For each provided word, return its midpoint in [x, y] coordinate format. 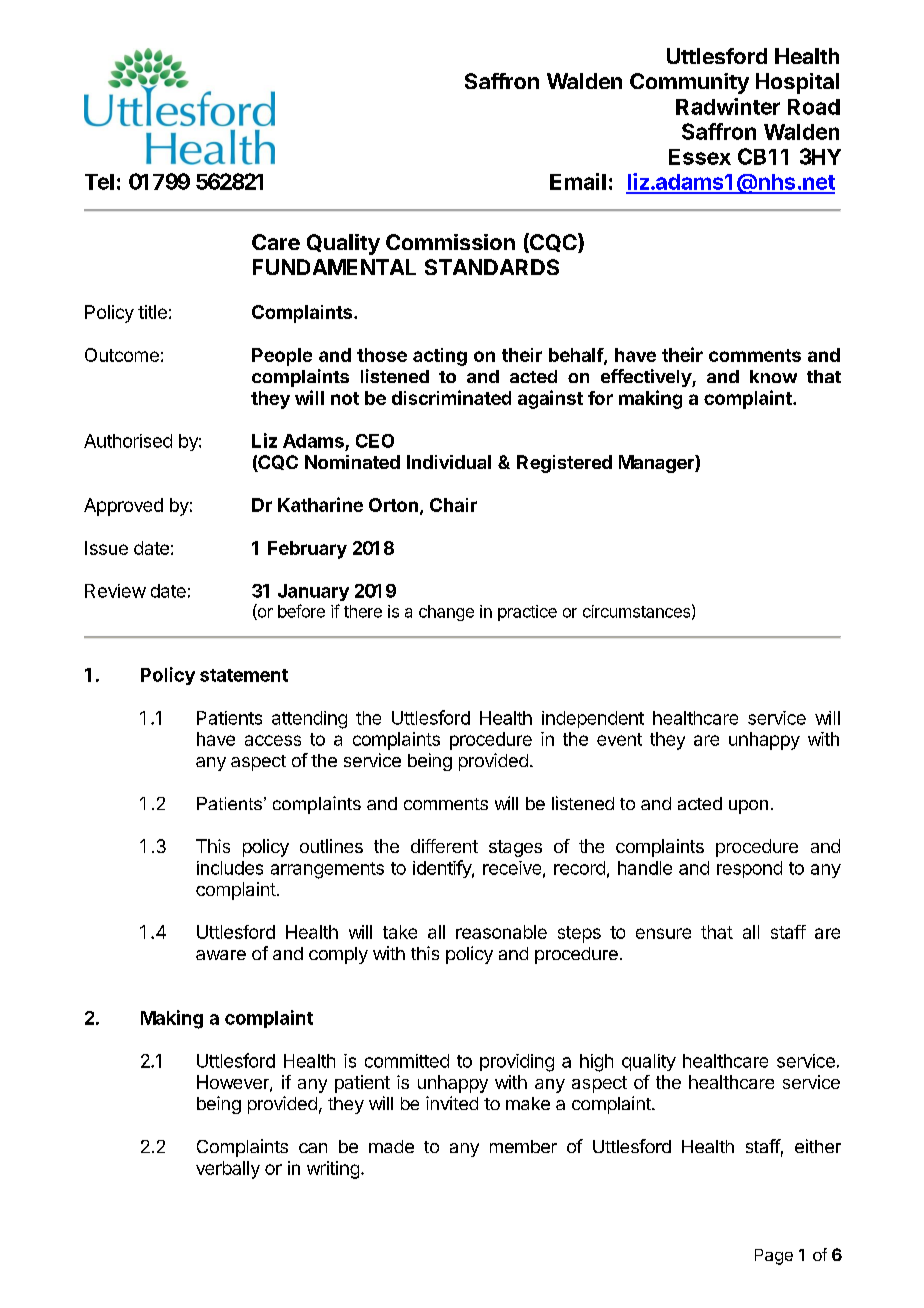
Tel [99, 182]
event [619, 739]
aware [221, 955]
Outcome [122, 355]
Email [578, 181]
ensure [663, 933]
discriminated [451, 397]
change [446, 613]
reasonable [501, 932]
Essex [700, 157]
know [773, 376]
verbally [228, 1170]
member [523, 1146]
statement [244, 675]
